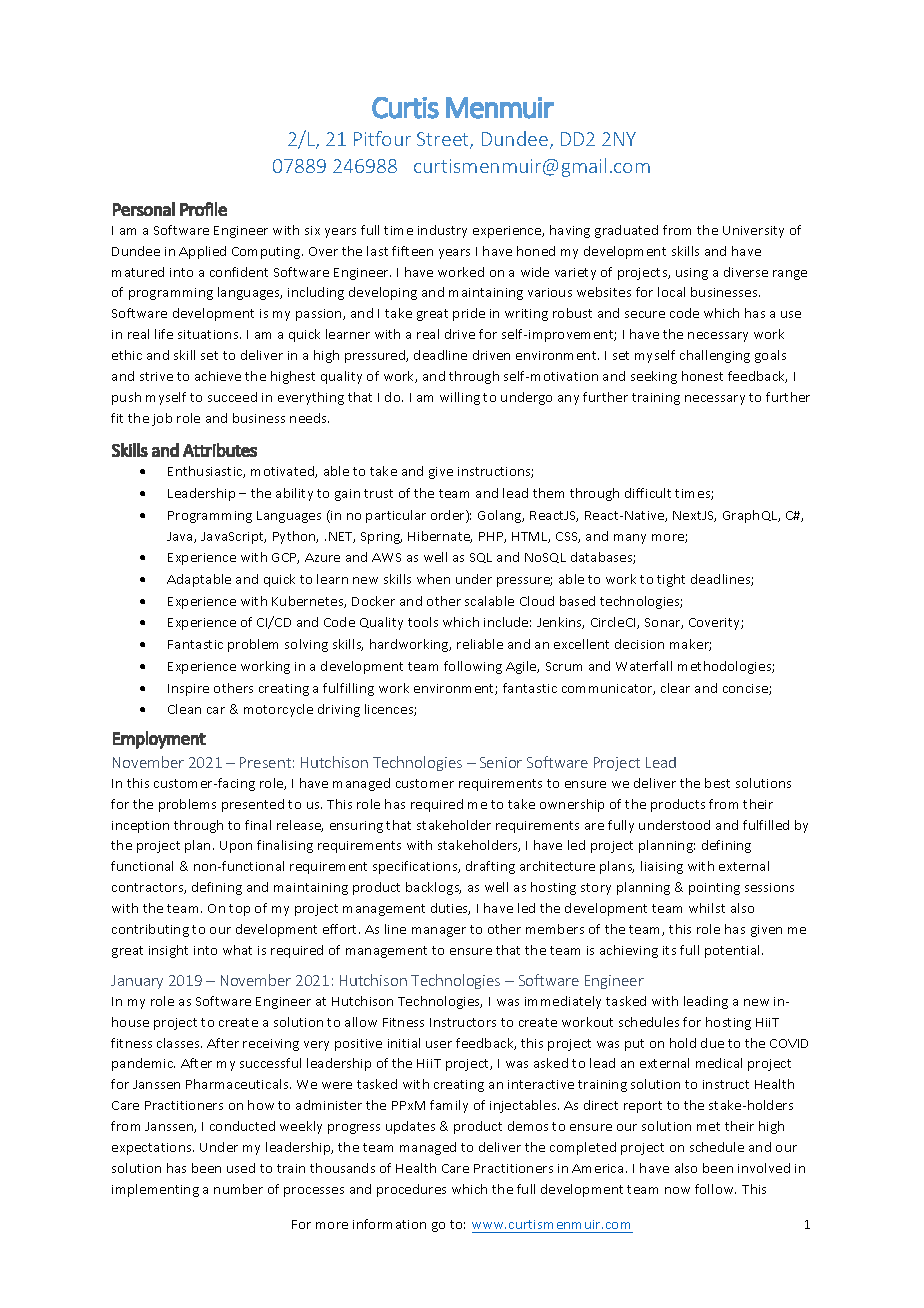 This image has height=1308, width=924. What do you see at coordinates (702, 376) in the image?
I see `honest` at bounding box center [702, 376].
